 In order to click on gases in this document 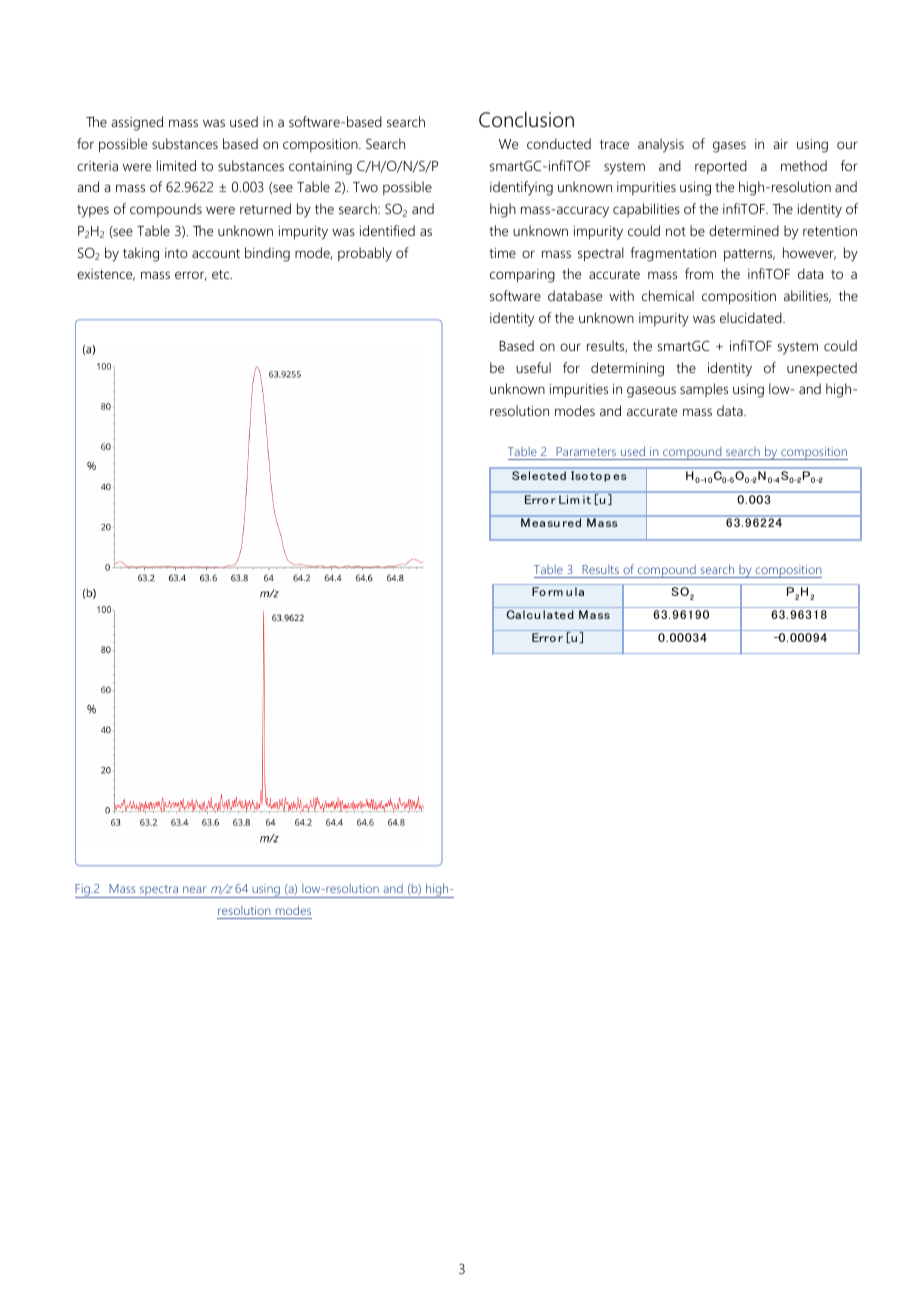, I will do `click(729, 147)`.
